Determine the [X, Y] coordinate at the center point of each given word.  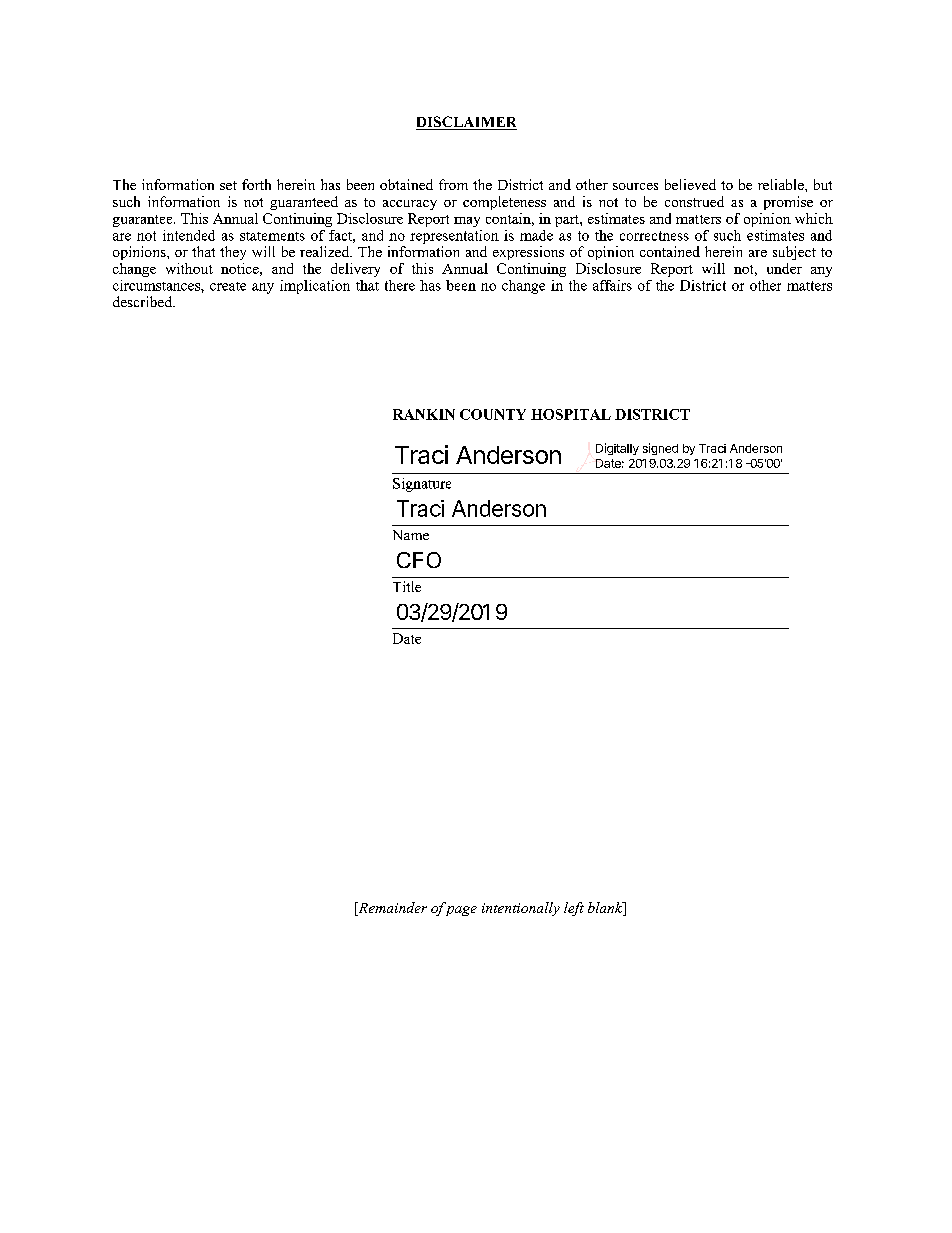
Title [407, 586]
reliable [782, 184]
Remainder [391, 909]
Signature [422, 485]
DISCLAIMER [466, 123]
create [228, 286]
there [400, 285]
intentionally [521, 909]
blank [606, 909]
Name [411, 535]
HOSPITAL [571, 414]
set [228, 185]
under [784, 268]
